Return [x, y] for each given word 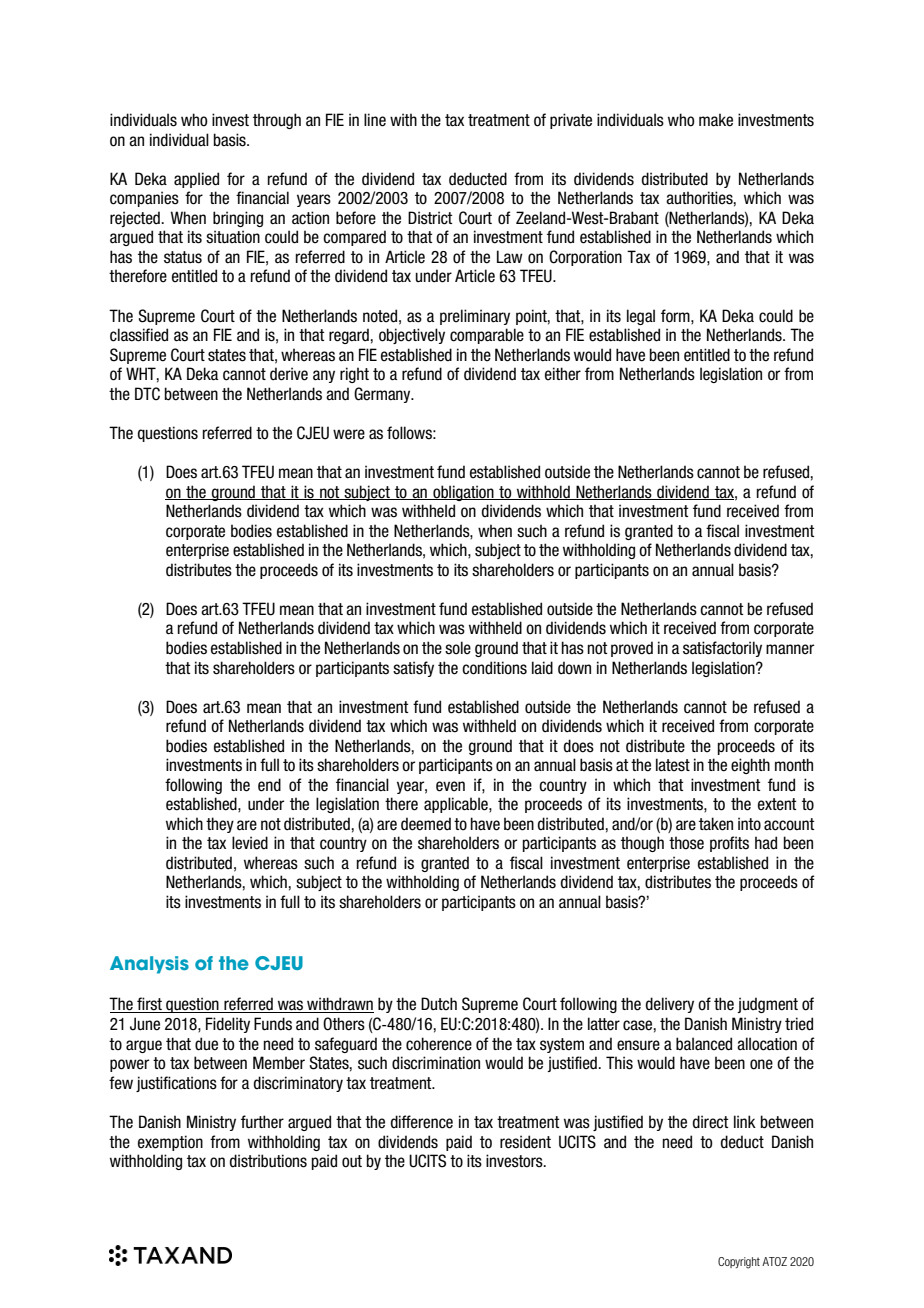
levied [250, 843]
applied [196, 180]
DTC [147, 394]
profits [729, 844]
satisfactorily [722, 649]
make [716, 120]
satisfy [413, 669]
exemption [170, 1143]
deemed [426, 824]
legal [641, 317]
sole [458, 648]
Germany [383, 395]
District [430, 218]
